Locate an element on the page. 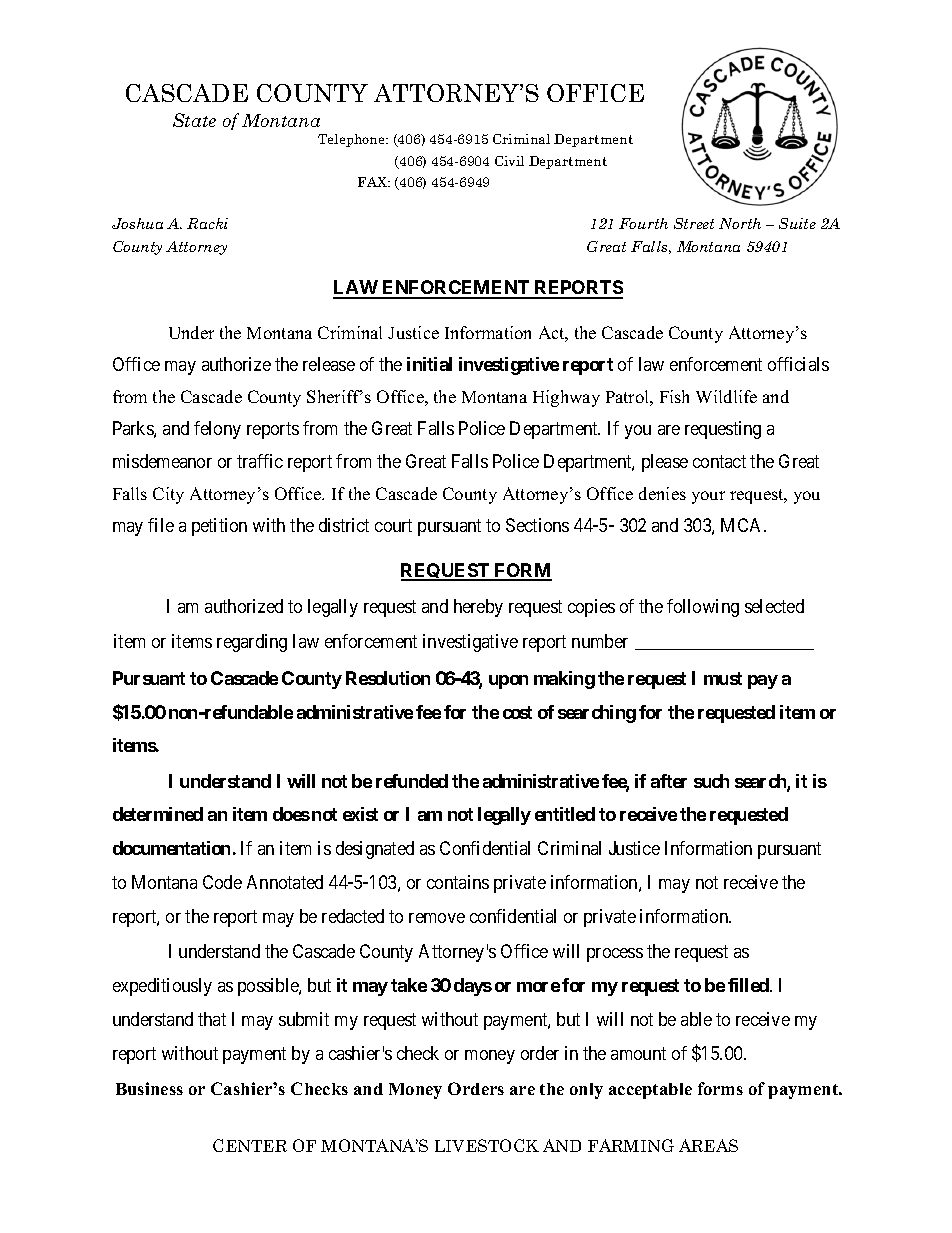 This image has width=952, height=1233. CENTER is located at coordinates (250, 1145).
